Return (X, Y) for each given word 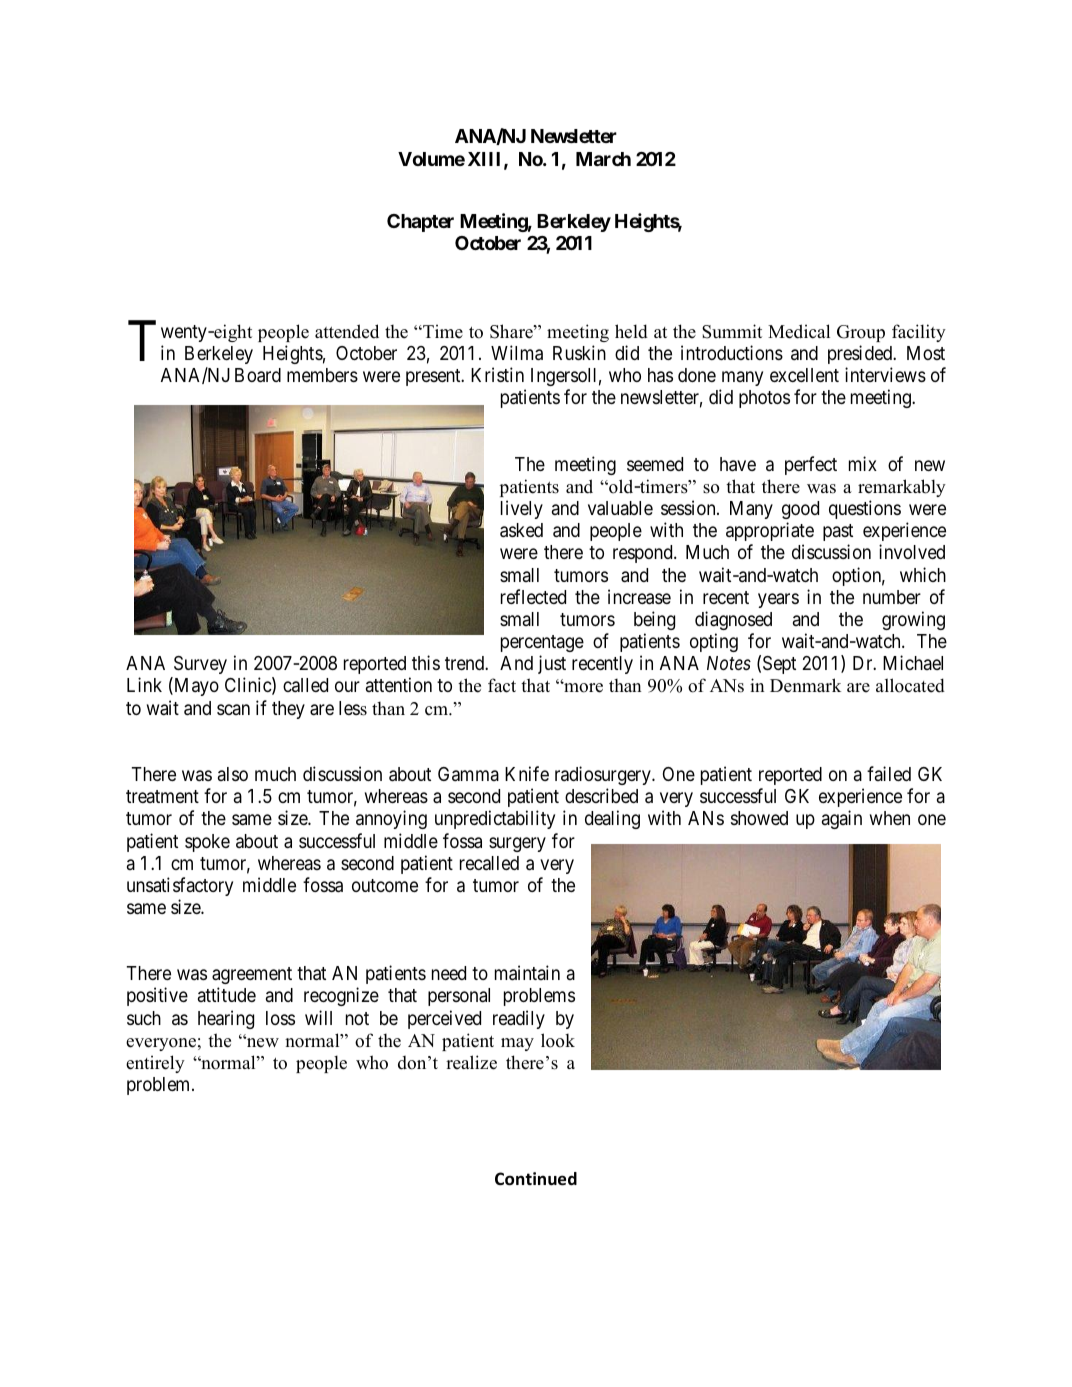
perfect (811, 465)
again (842, 819)
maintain (527, 973)
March (603, 159)
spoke (207, 843)
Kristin (497, 374)
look (558, 1040)
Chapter (420, 223)
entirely (155, 1064)
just (552, 664)
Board (258, 375)
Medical (799, 331)
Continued (536, 1179)
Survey (199, 667)
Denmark (805, 685)
